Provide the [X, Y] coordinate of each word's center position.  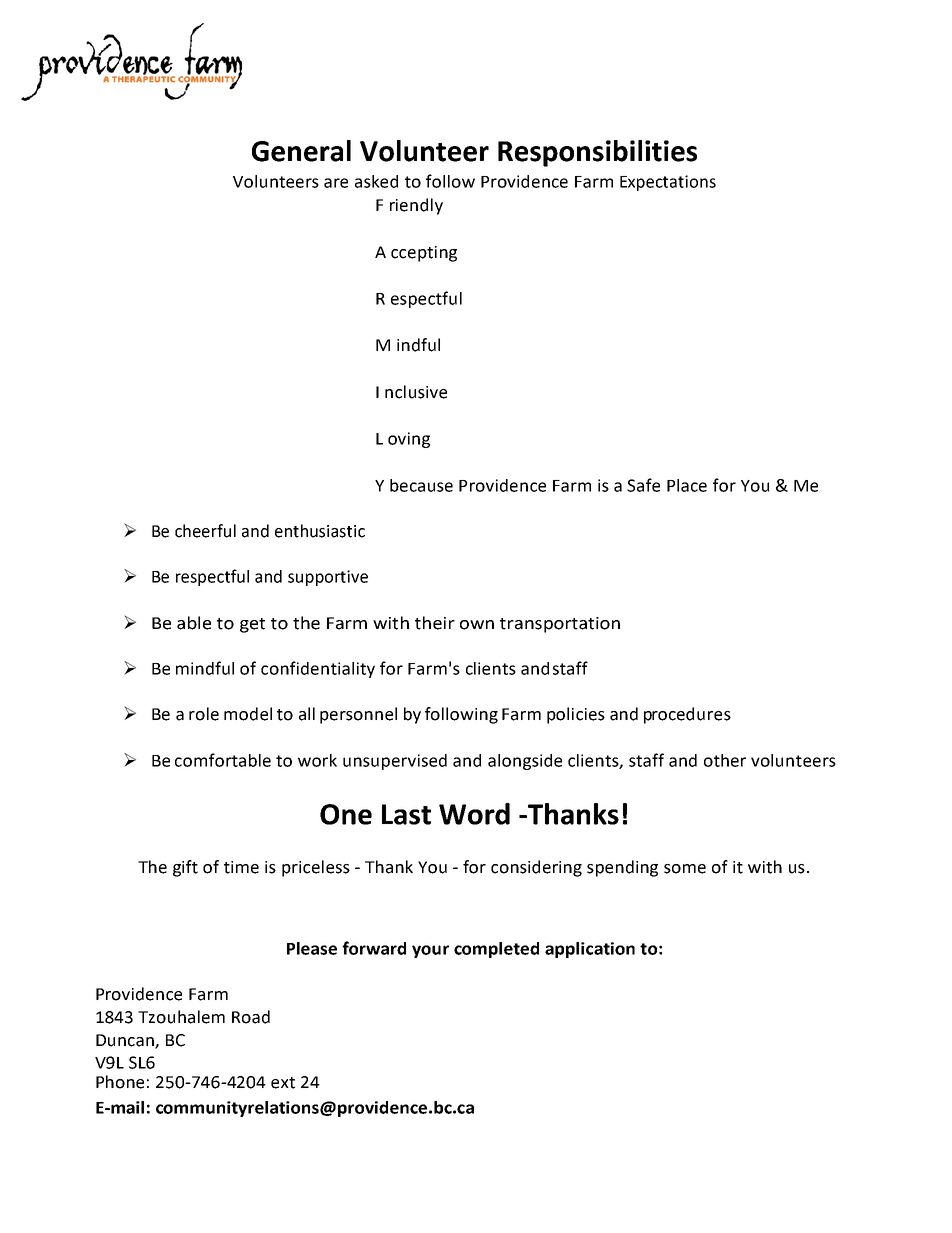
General [301, 151]
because [421, 485]
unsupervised [395, 762]
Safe [643, 485]
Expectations [668, 183]
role [204, 714]
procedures [687, 715]
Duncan [126, 1041]
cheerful [205, 531]
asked [376, 181]
